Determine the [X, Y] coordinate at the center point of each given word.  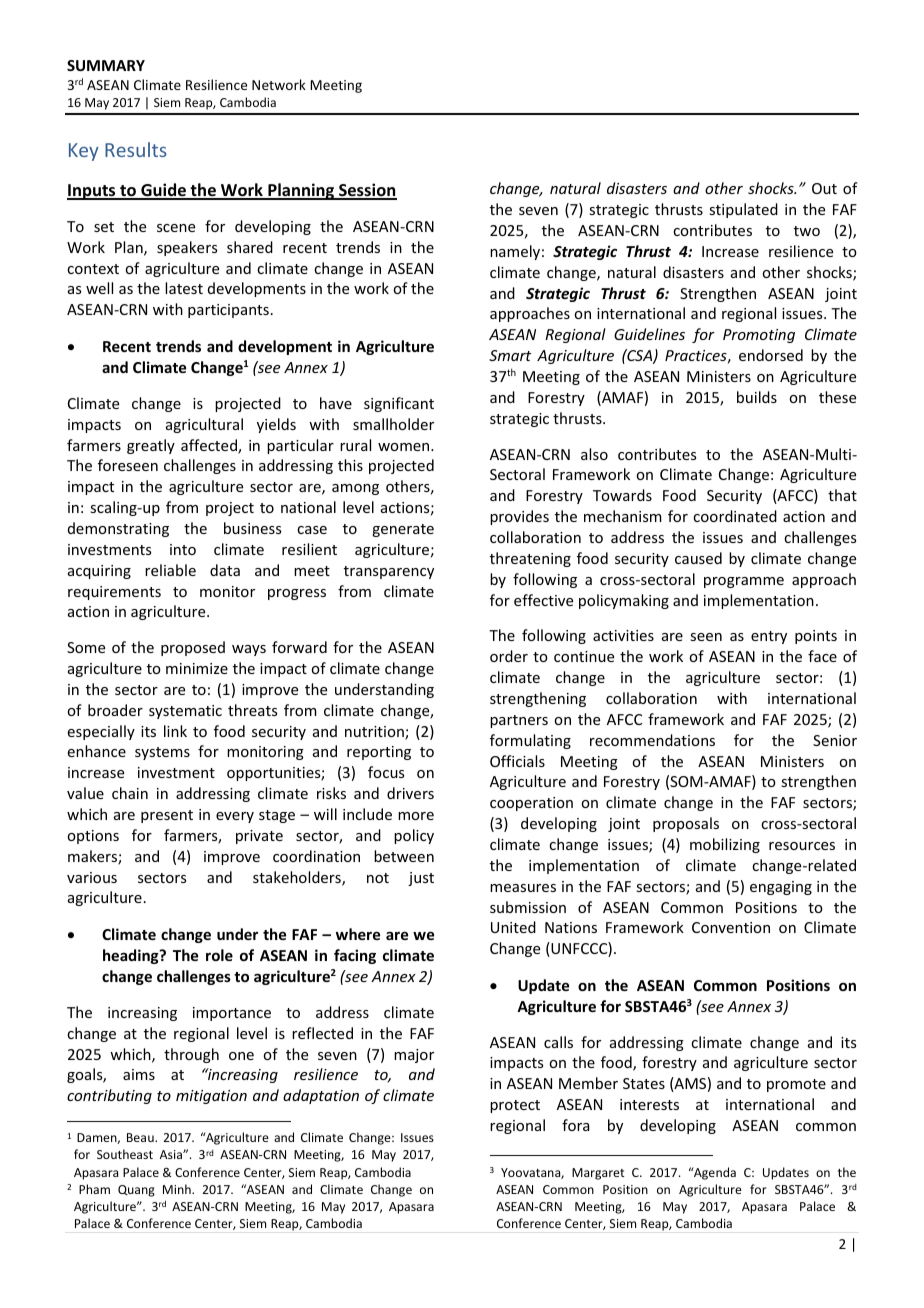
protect [515, 1106]
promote [796, 1085]
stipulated [743, 210]
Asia [172, 1154]
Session [367, 191]
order [509, 656]
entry [769, 637]
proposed [193, 648]
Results [136, 149]
